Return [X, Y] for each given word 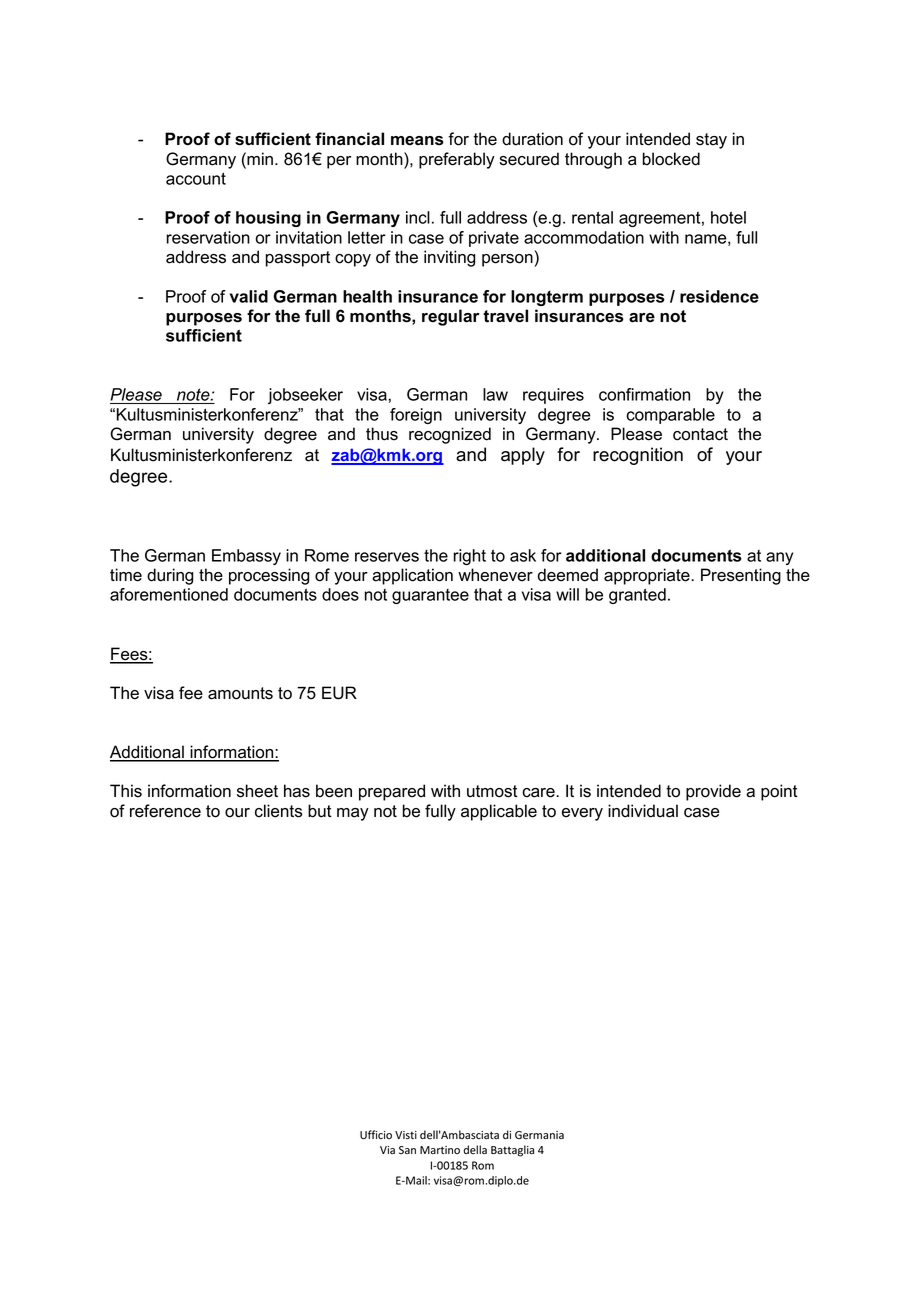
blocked [671, 159]
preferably [457, 160]
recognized [450, 435]
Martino [440, 1150]
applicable [499, 812]
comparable [670, 416]
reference [165, 811]
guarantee [430, 596]
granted [637, 596]
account [196, 178]
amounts [240, 693]
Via [387, 1150]
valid [249, 296]
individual [643, 811]
